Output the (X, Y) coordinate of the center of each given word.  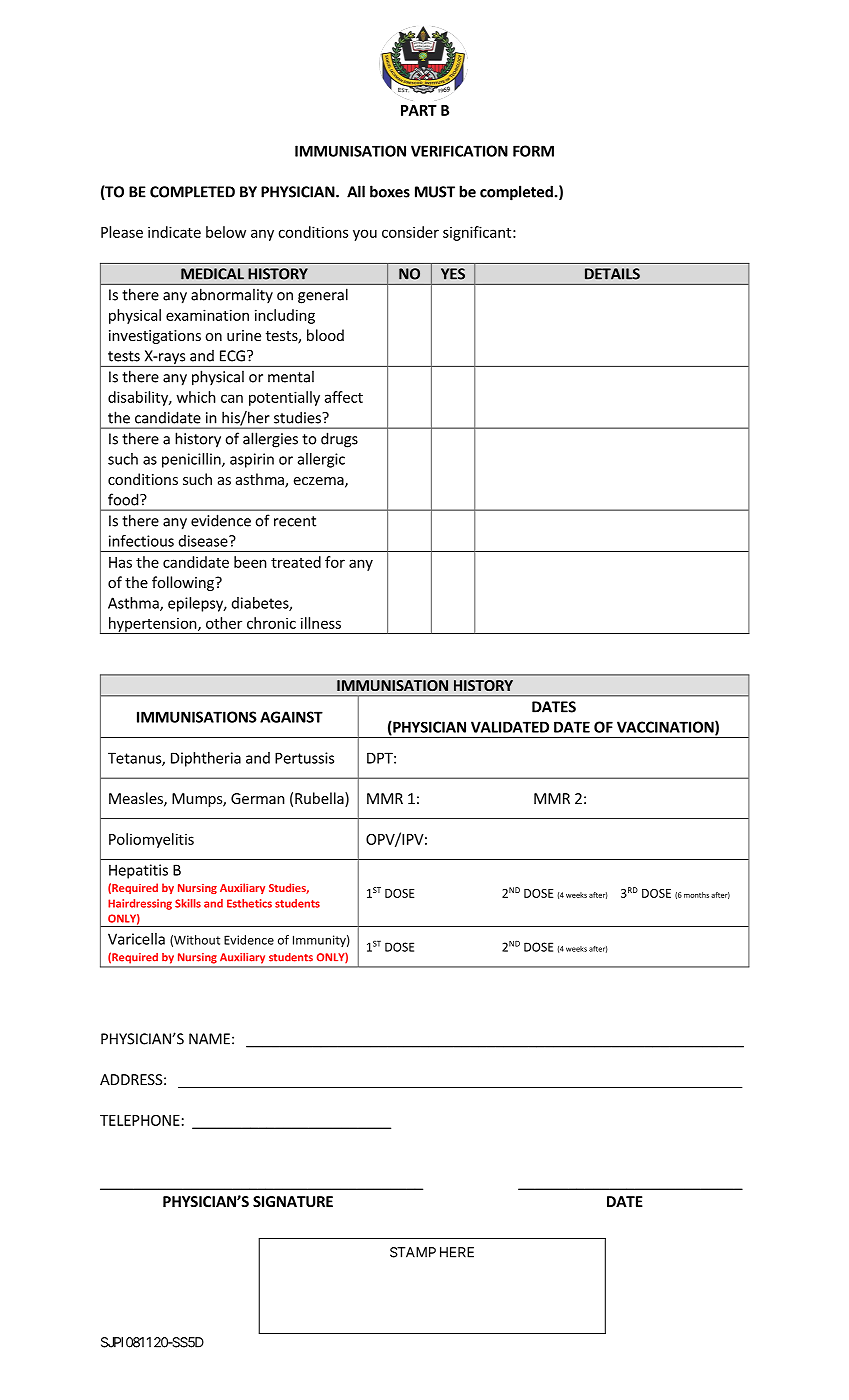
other (224, 623)
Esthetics (249, 903)
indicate (174, 232)
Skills (188, 903)
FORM (533, 151)
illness (321, 623)
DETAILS (612, 274)
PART (419, 110)
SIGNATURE (293, 1201)
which (196, 397)
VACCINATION (666, 728)
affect (344, 397)
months (696, 895)
